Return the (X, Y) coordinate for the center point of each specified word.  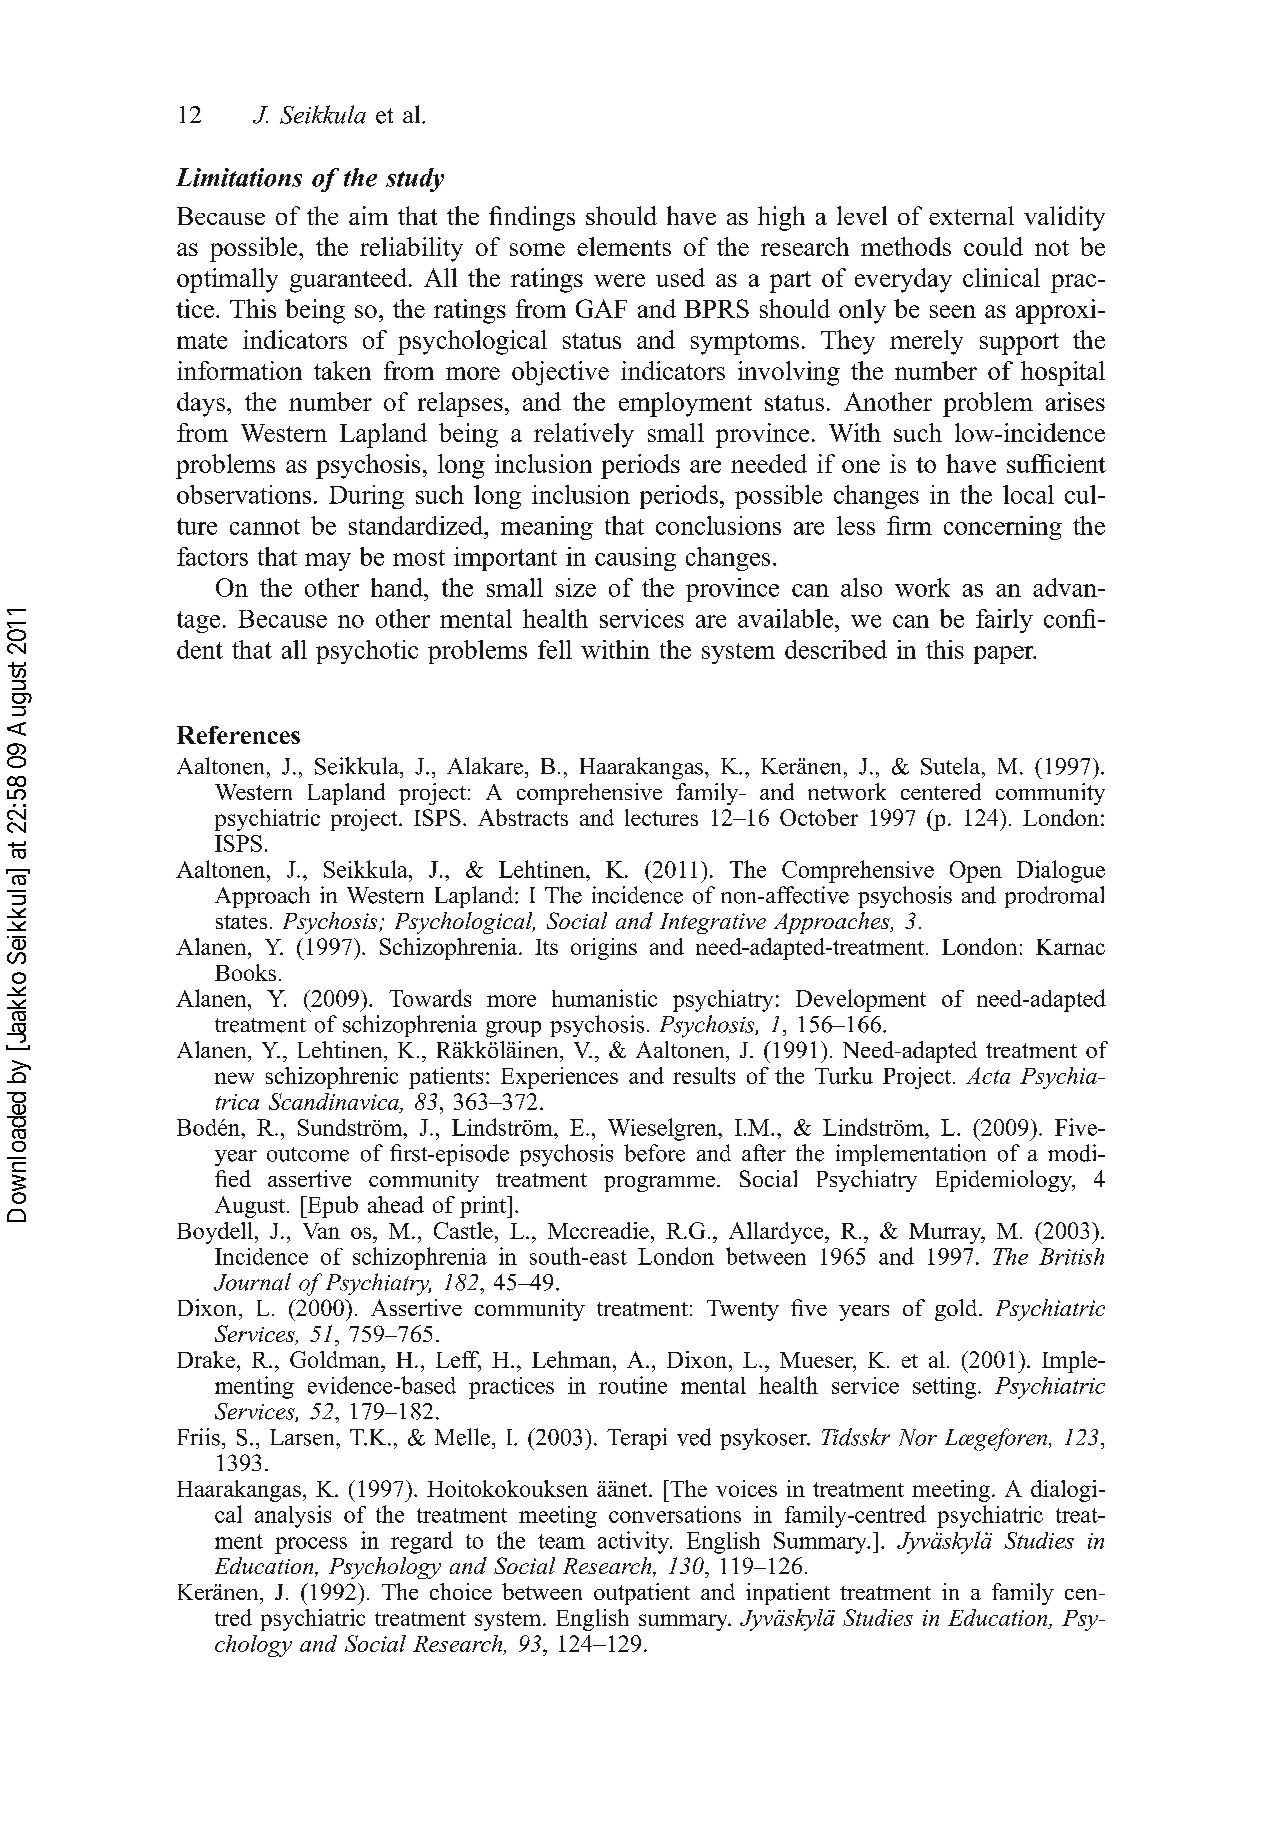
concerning (1003, 528)
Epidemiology (1005, 1181)
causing (635, 559)
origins (604, 949)
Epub (331, 1207)
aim (368, 215)
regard (422, 1542)
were (619, 280)
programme (659, 1184)
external (971, 215)
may (328, 562)
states (241, 922)
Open (976, 872)
